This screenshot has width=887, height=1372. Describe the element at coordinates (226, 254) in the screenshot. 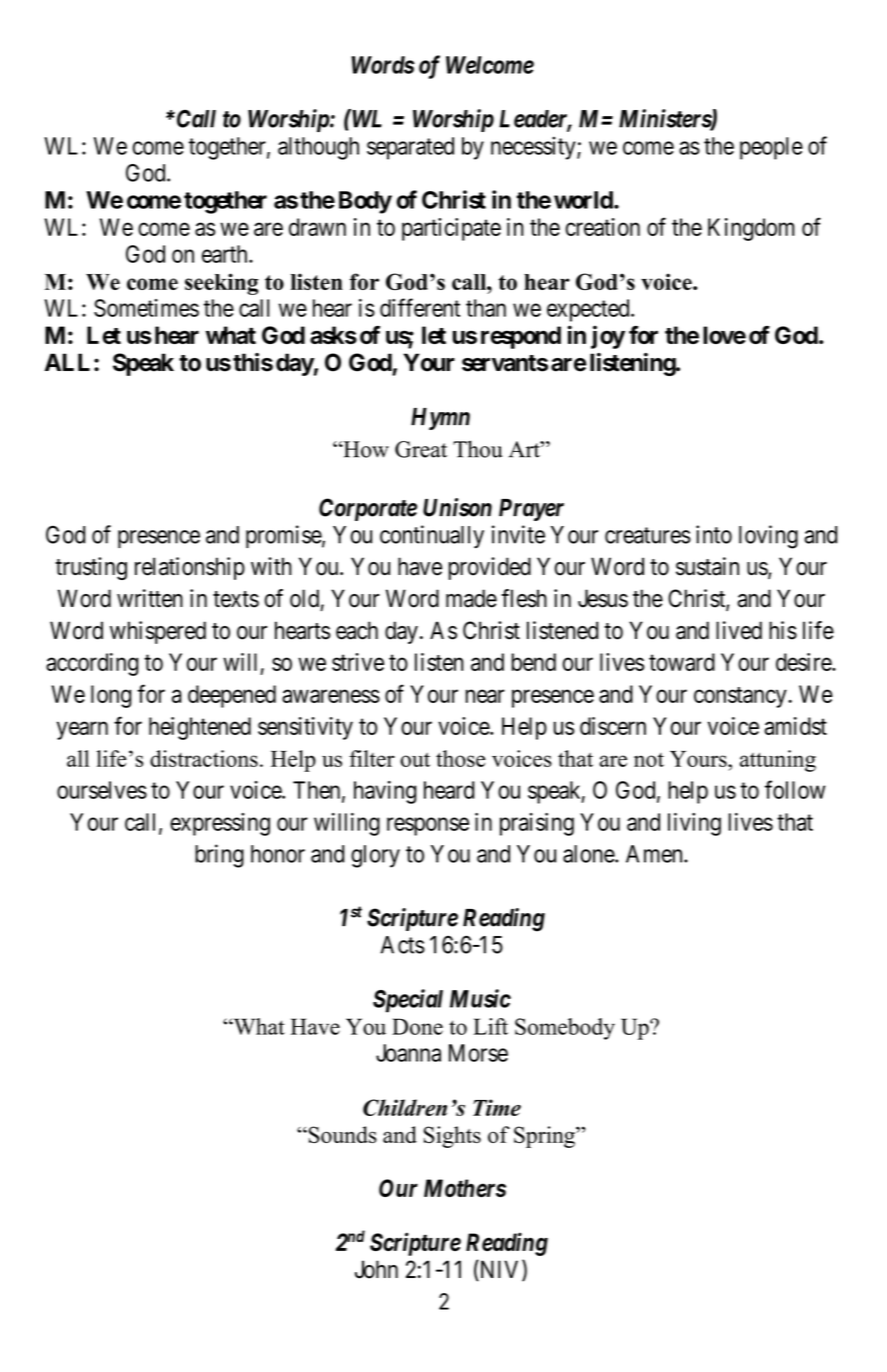

I see `earth` at that location.
